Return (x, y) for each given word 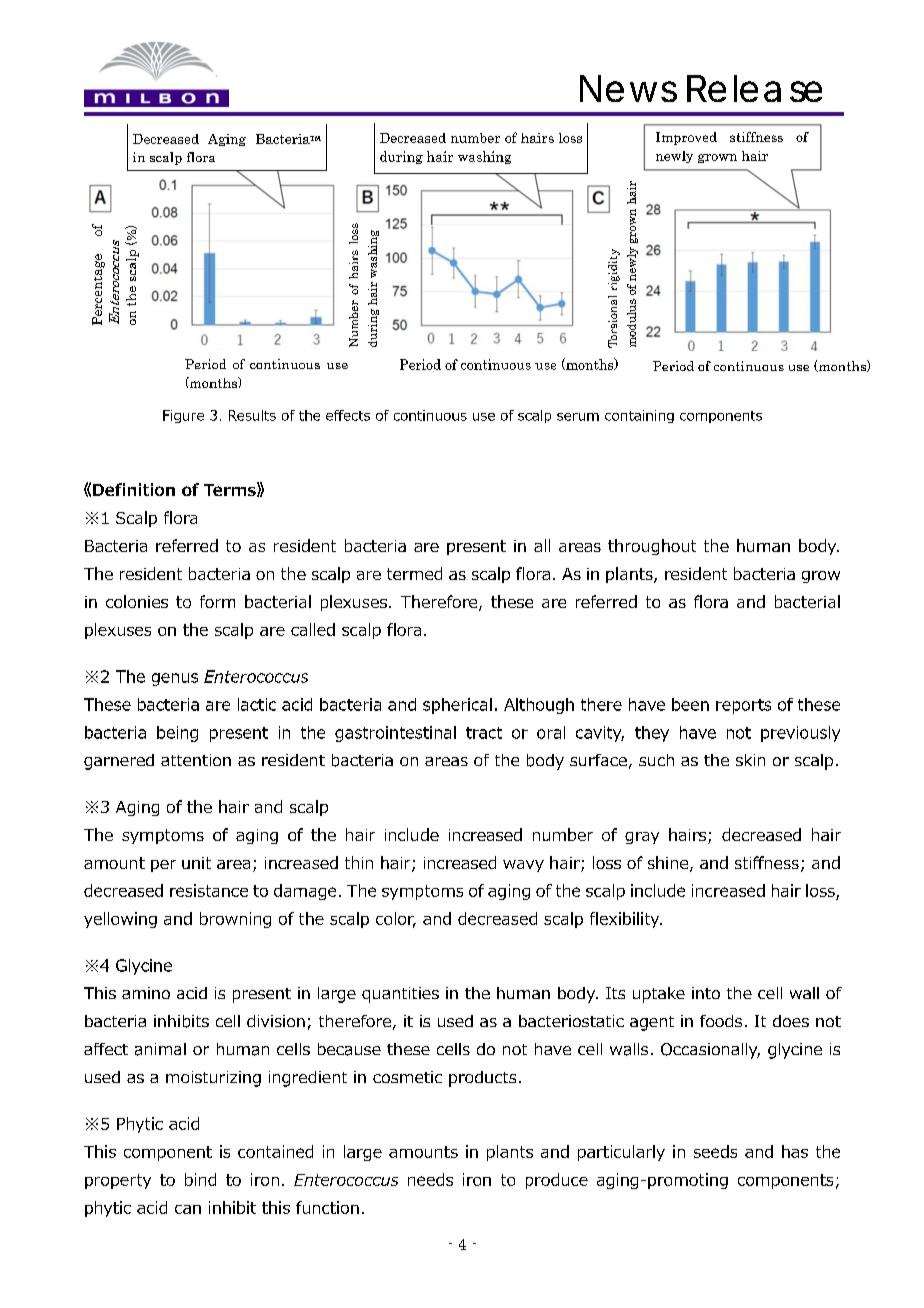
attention (196, 760)
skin (750, 760)
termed (414, 573)
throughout (652, 547)
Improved (686, 138)
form (217, 601)
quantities (400, 995)
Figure (183, 416)
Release (754, 88)
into (706, 993)
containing (639, 416)
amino (146, 993)
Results (252, 415)
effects (348, 415)
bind (200, 1179)
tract (484, 733)
